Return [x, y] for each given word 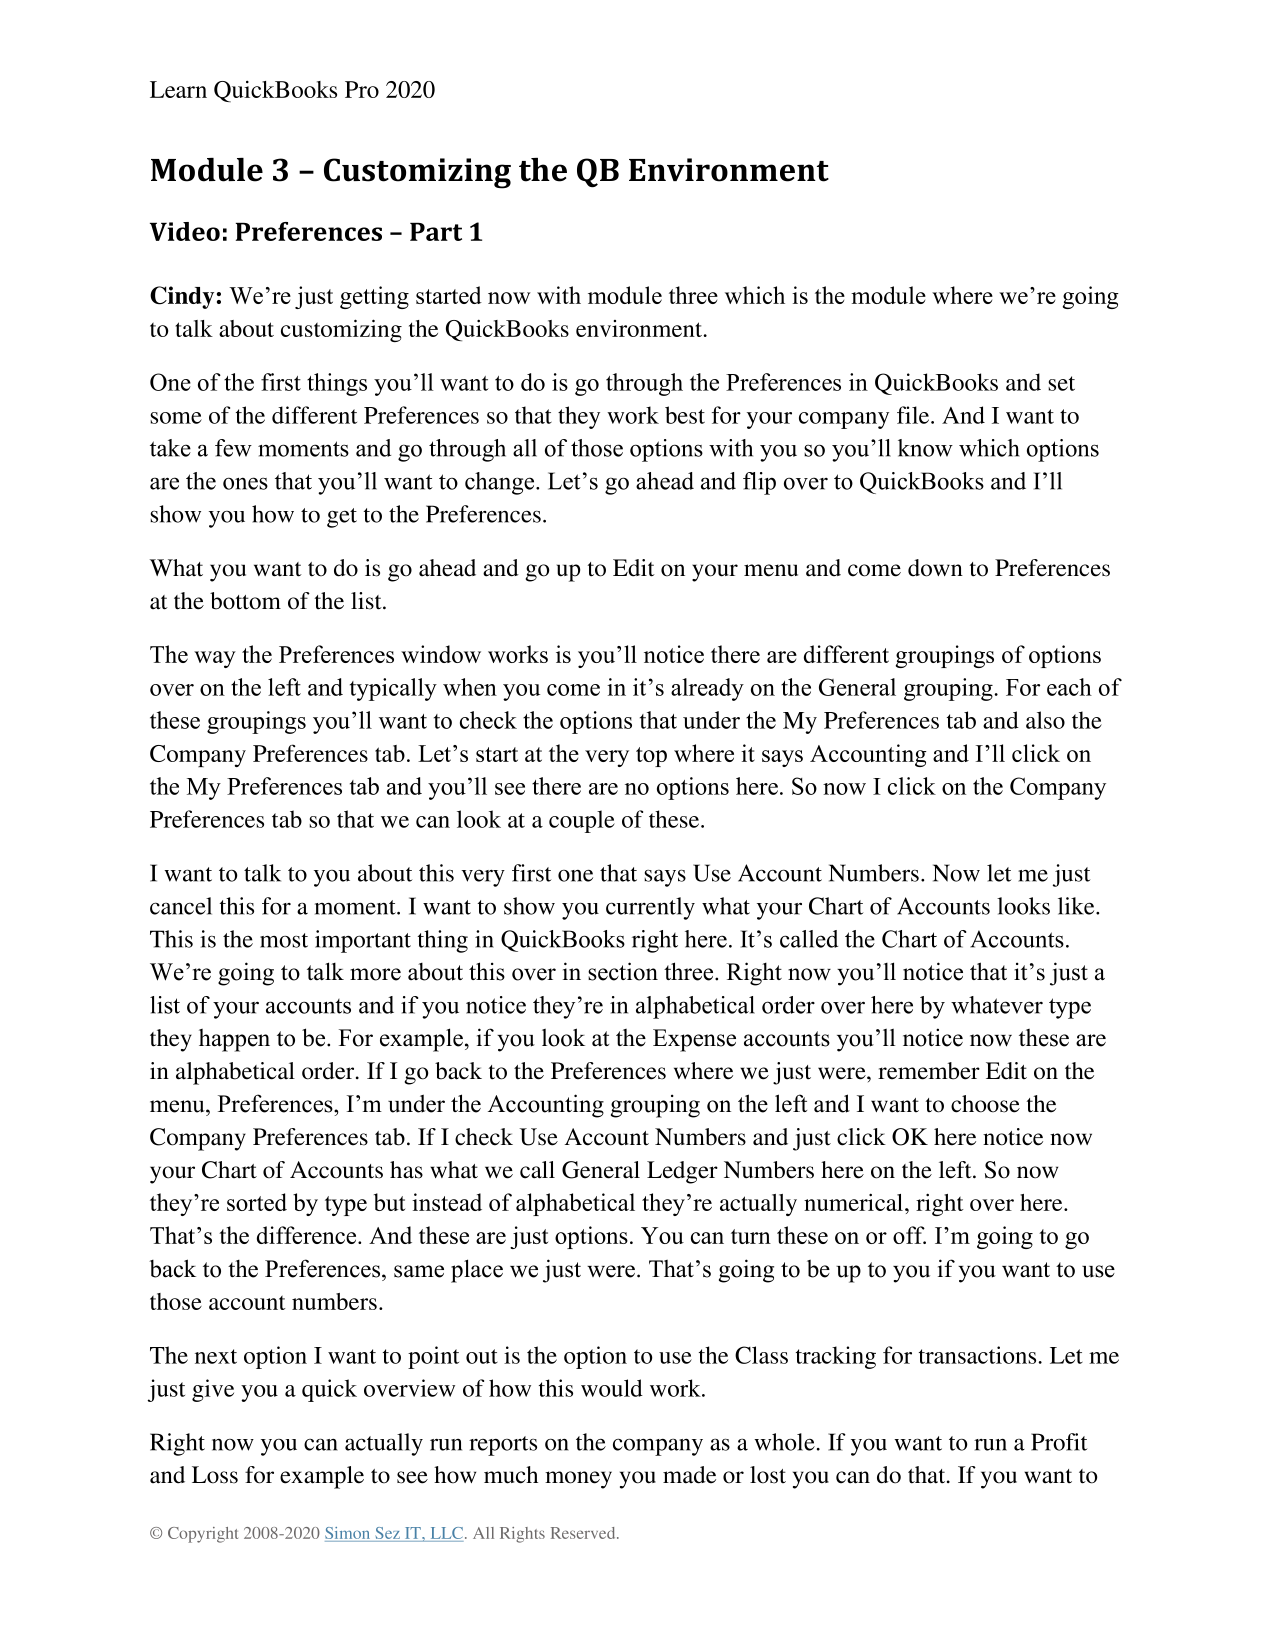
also [1045, 720]
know [925, 448]
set [1061, 383]
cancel [181, 906]
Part [436, 231]
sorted [257, 1202]
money [578, 1480]
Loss [215, 1475]
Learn [178, 89]
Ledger [682, 1172]
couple [582, 821]
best [685, 415]
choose [985, 1104]
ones [245, 483]
